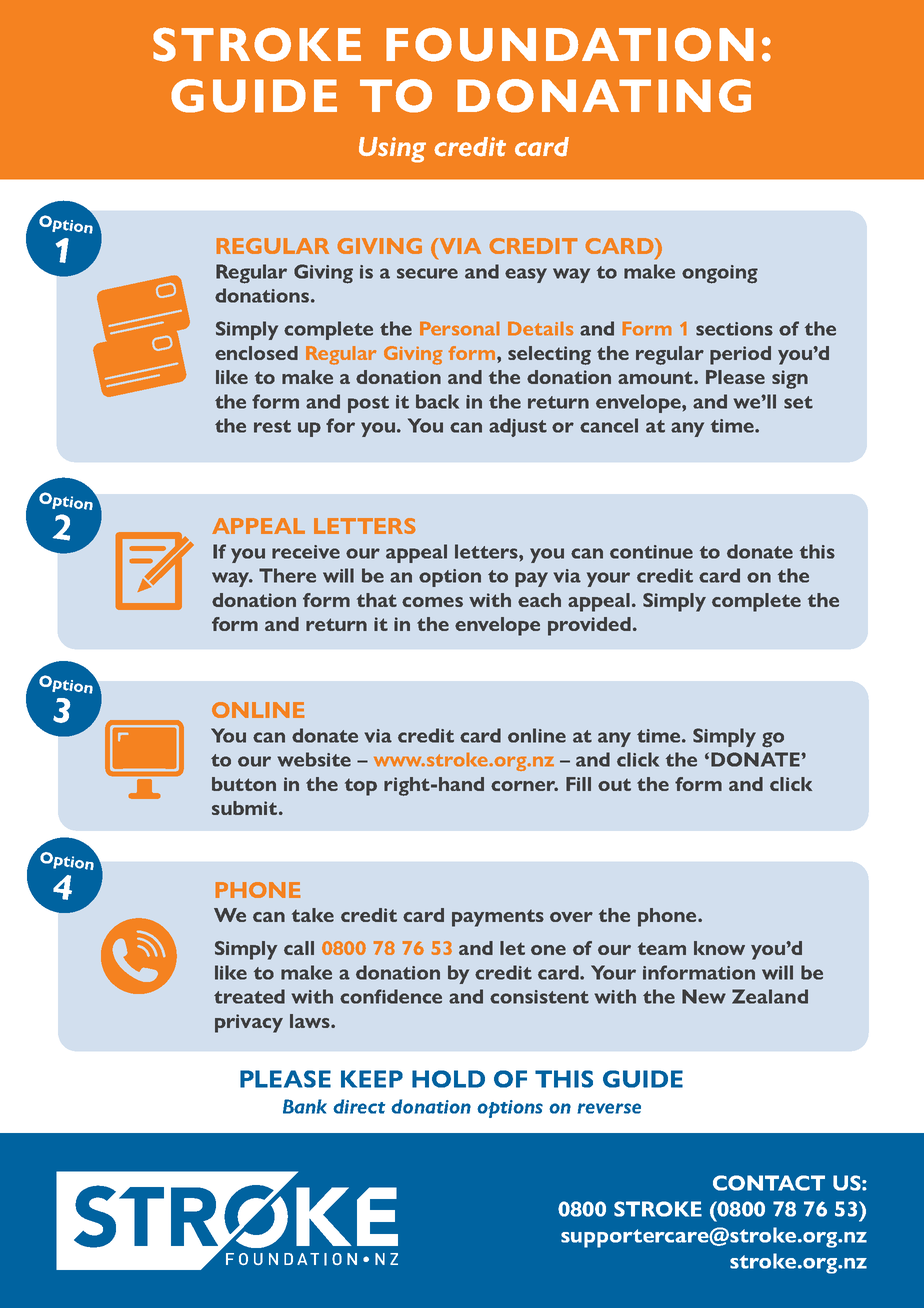 Image resolution: width=924 pixels, height=1308 pixels. I want to click on period, so click(740, 355).
